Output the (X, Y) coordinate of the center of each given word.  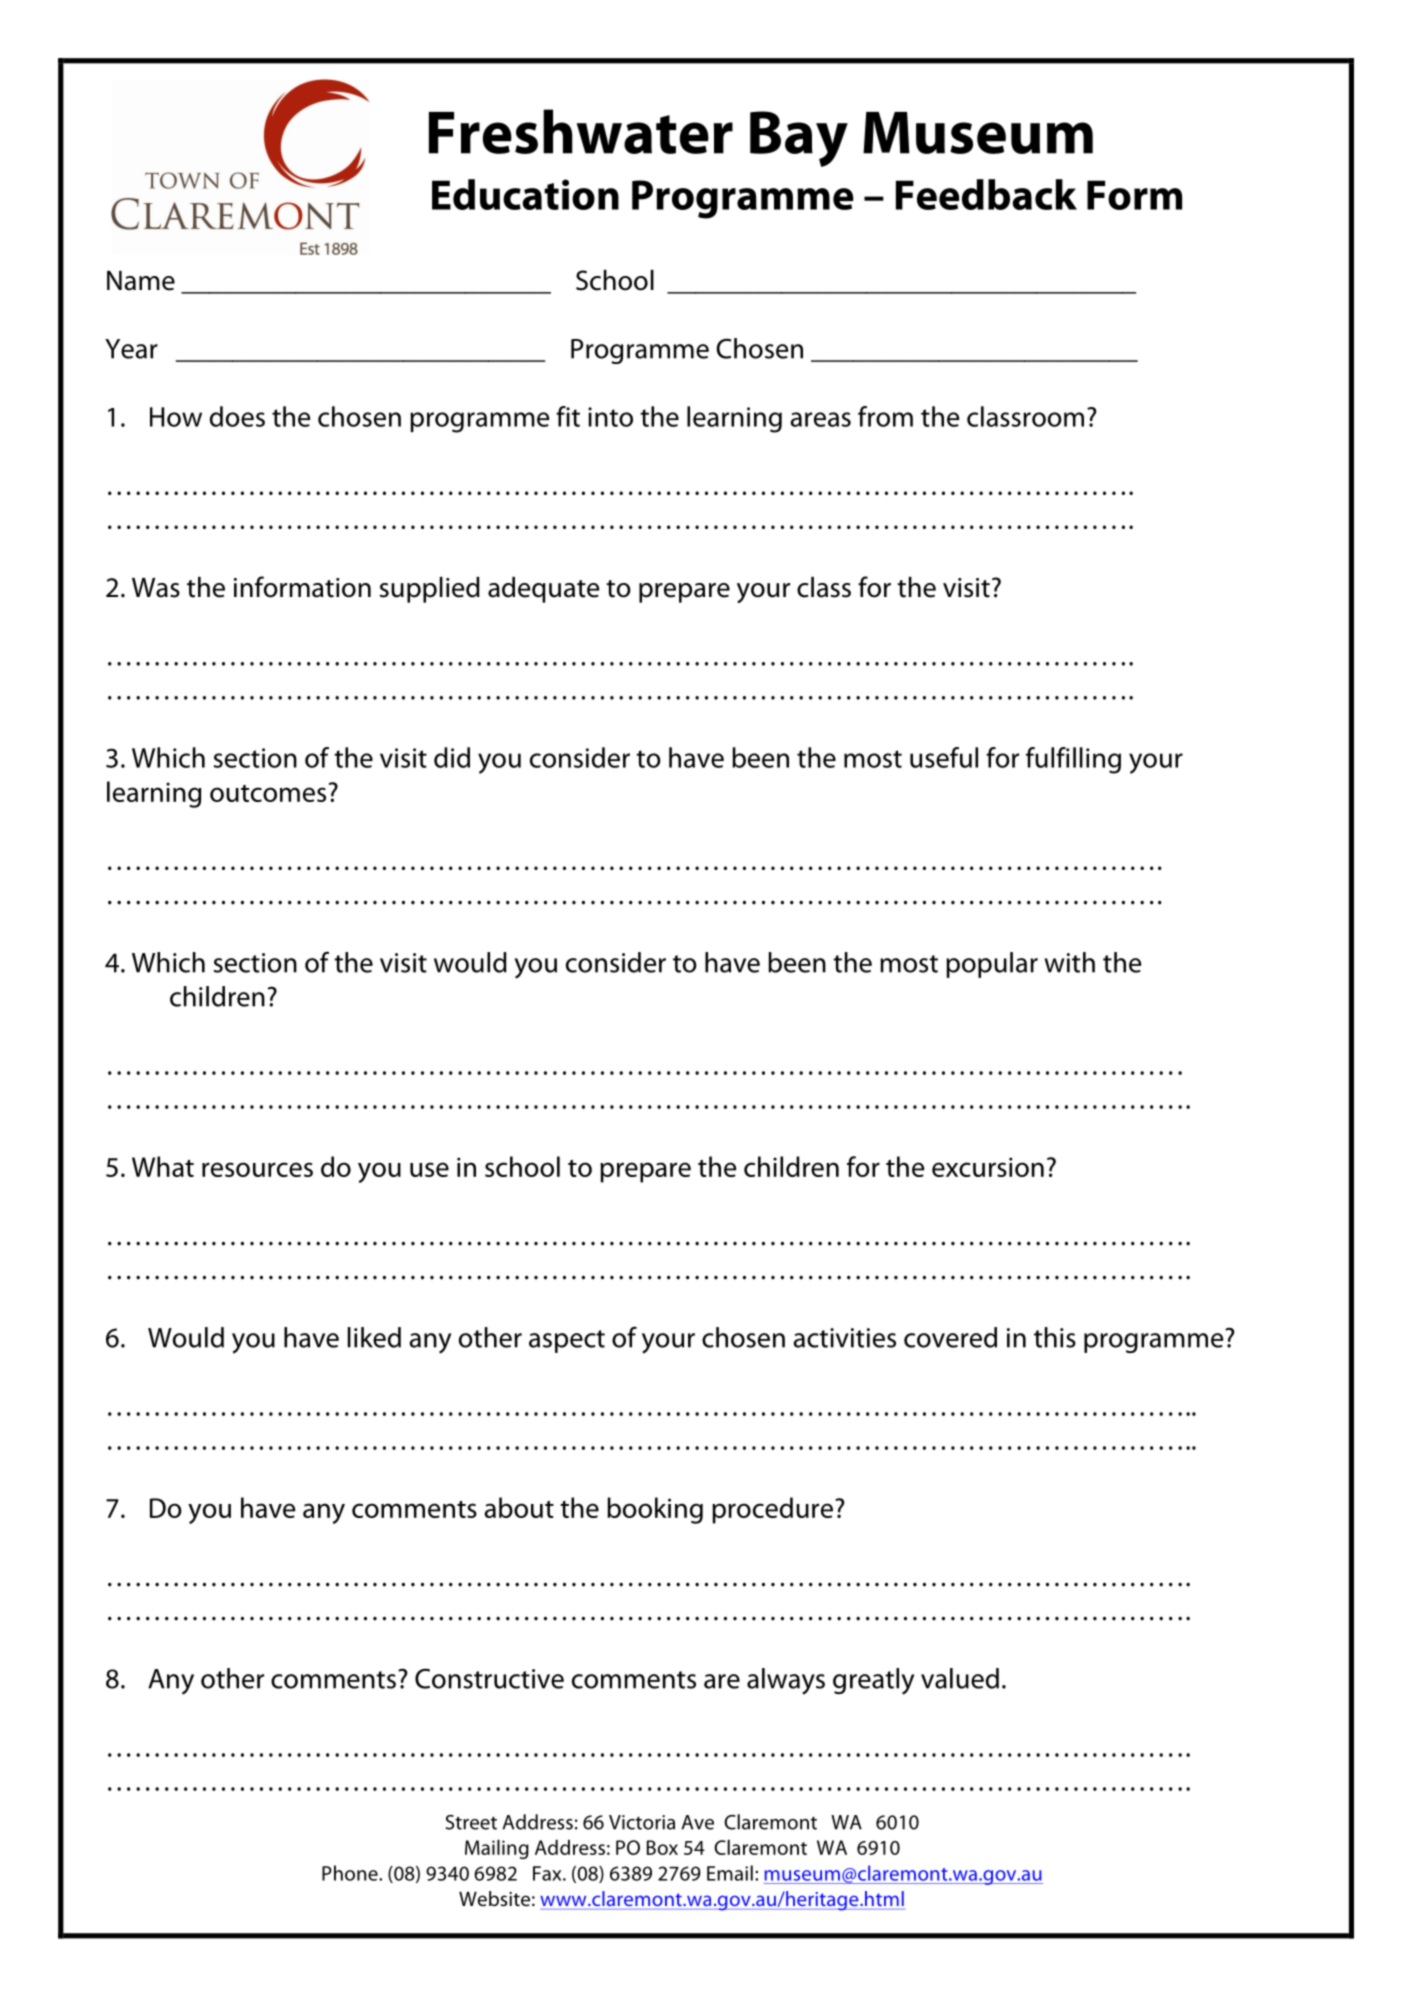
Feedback (986, 194)
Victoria (642, 1822)
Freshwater (581, 131)
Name (141, 281)
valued (960, 1678)
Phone (351, 1873)
